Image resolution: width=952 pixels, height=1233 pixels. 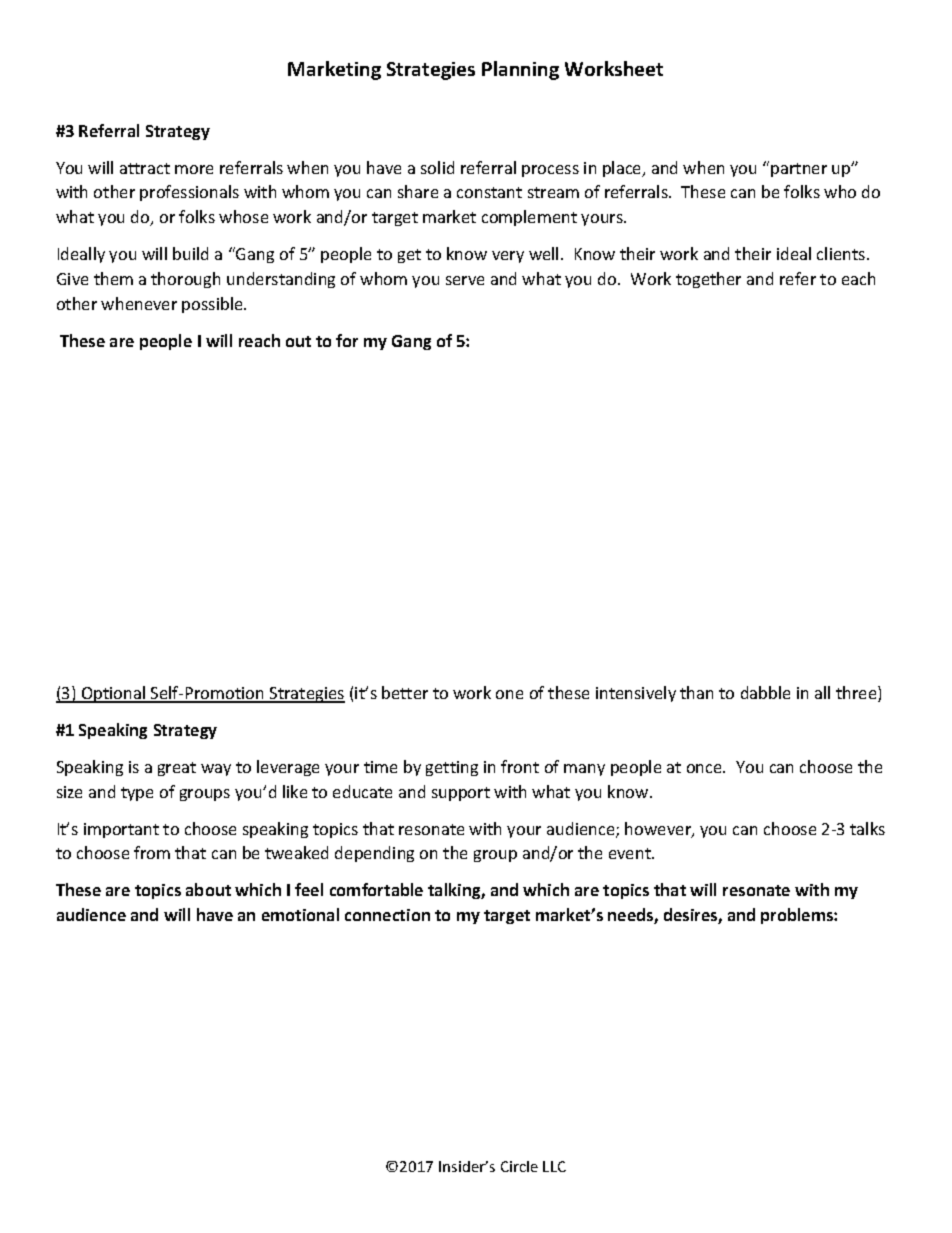 What do you see at coordinates (799, 170) in the screenshot?
I see `partner` at bounding box center [799, 170].
